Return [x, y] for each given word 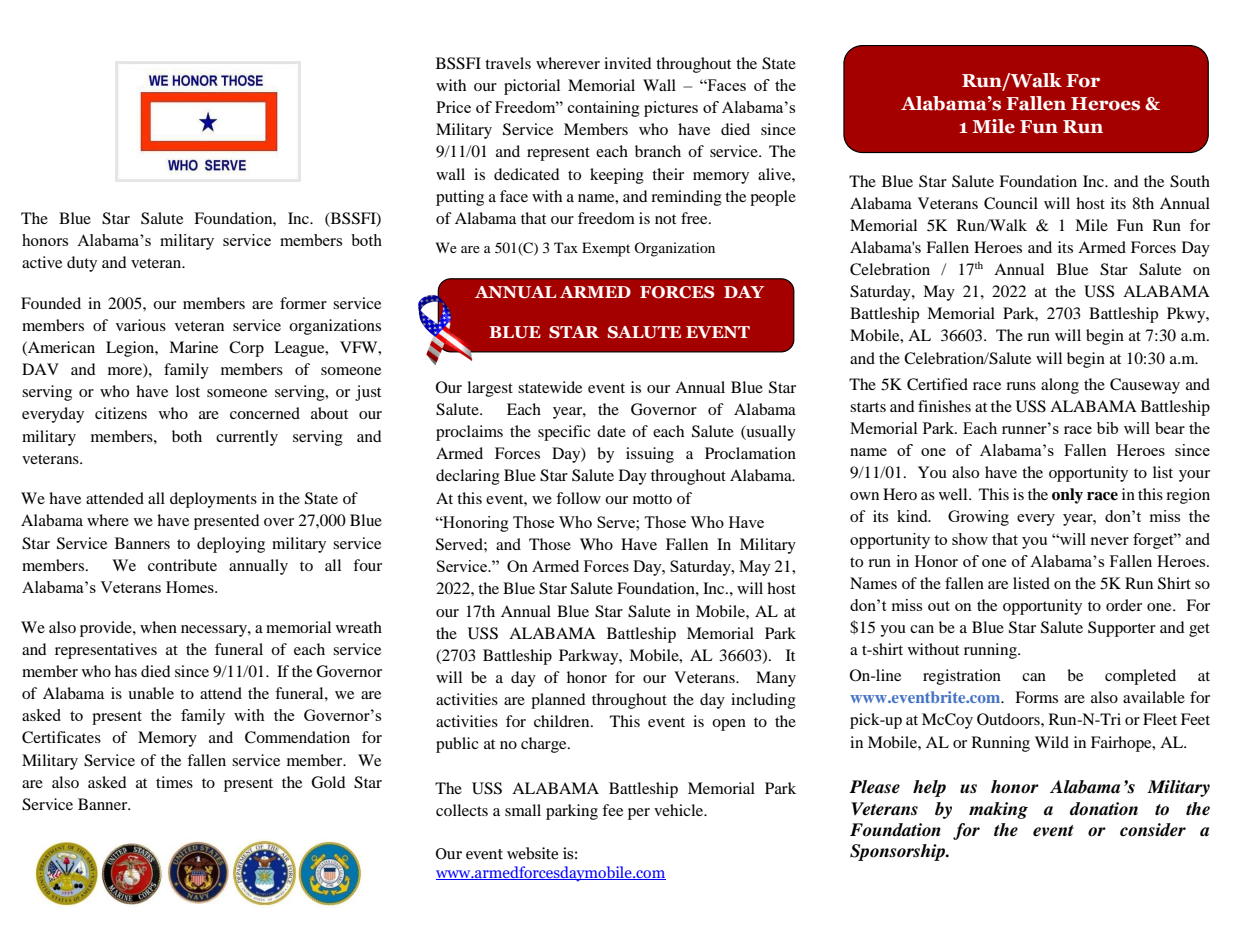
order [1124, 605]
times [174, 782]
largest [490, 389]
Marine [193, 347]
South [1190, 181]
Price [453, 107]
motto [652, 499]
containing [604, 109]
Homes [191, 587]
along [1060, 386]
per [639, 814]
